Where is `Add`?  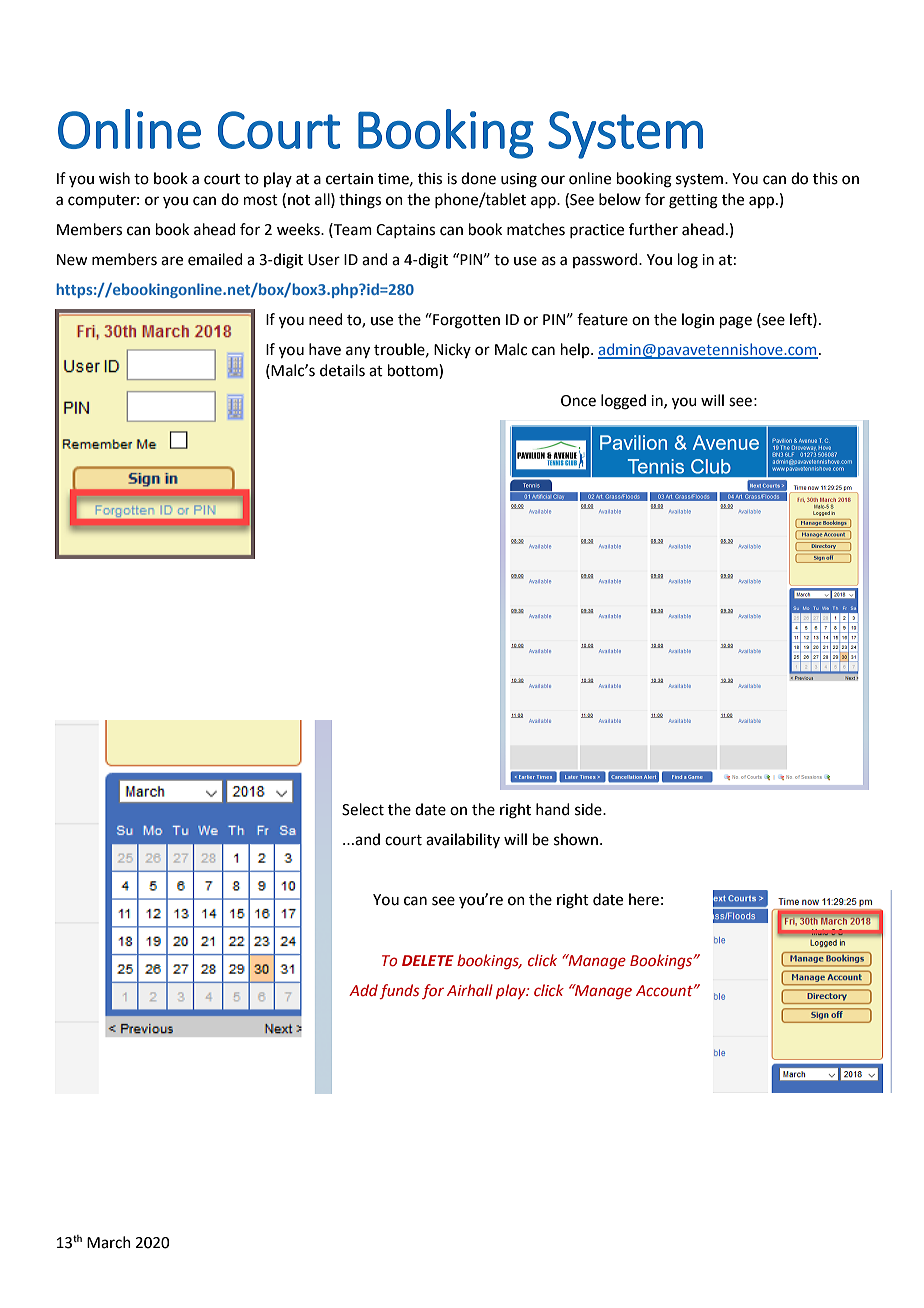
Add is located at coordinates (363, 990).
